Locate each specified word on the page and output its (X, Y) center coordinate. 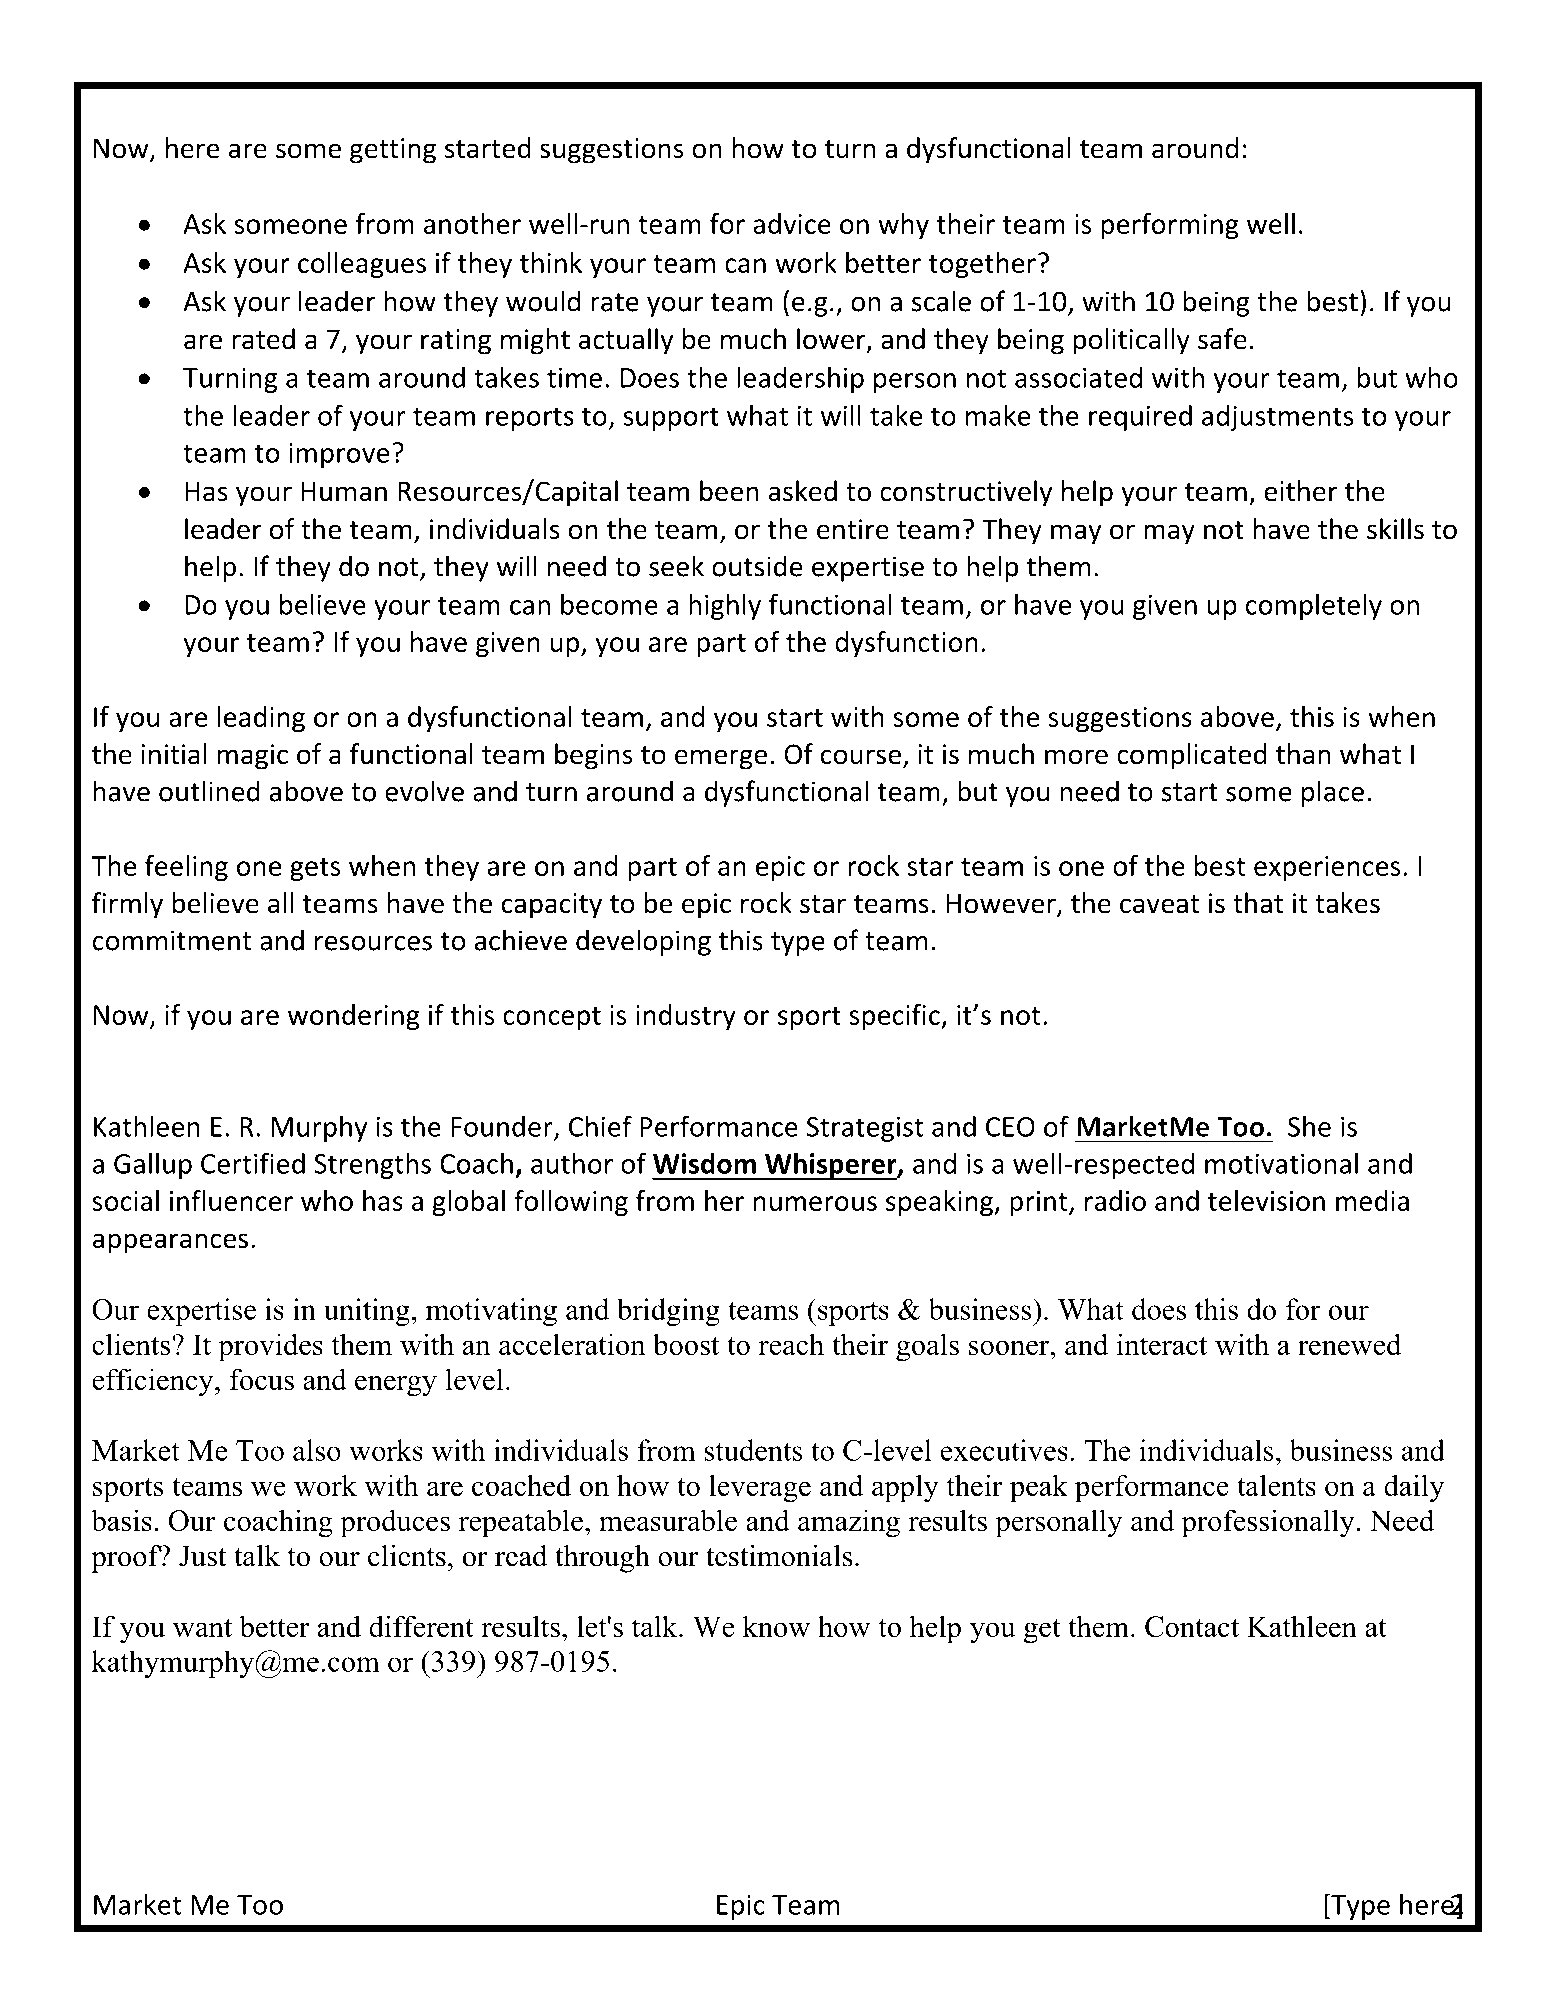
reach (791, 1344)
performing (1170, 226)
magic (252, 757)
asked (803, 491)
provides (270, 1347)
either (1300, 491)
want (202, 1627)
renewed (1349, 1344)
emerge (721, 759)
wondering (354, 1017)
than (1303, 754)
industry (686, 1017)
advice (792, 223)
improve (339, 455)
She (1309, 1126)
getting (393, 151)
